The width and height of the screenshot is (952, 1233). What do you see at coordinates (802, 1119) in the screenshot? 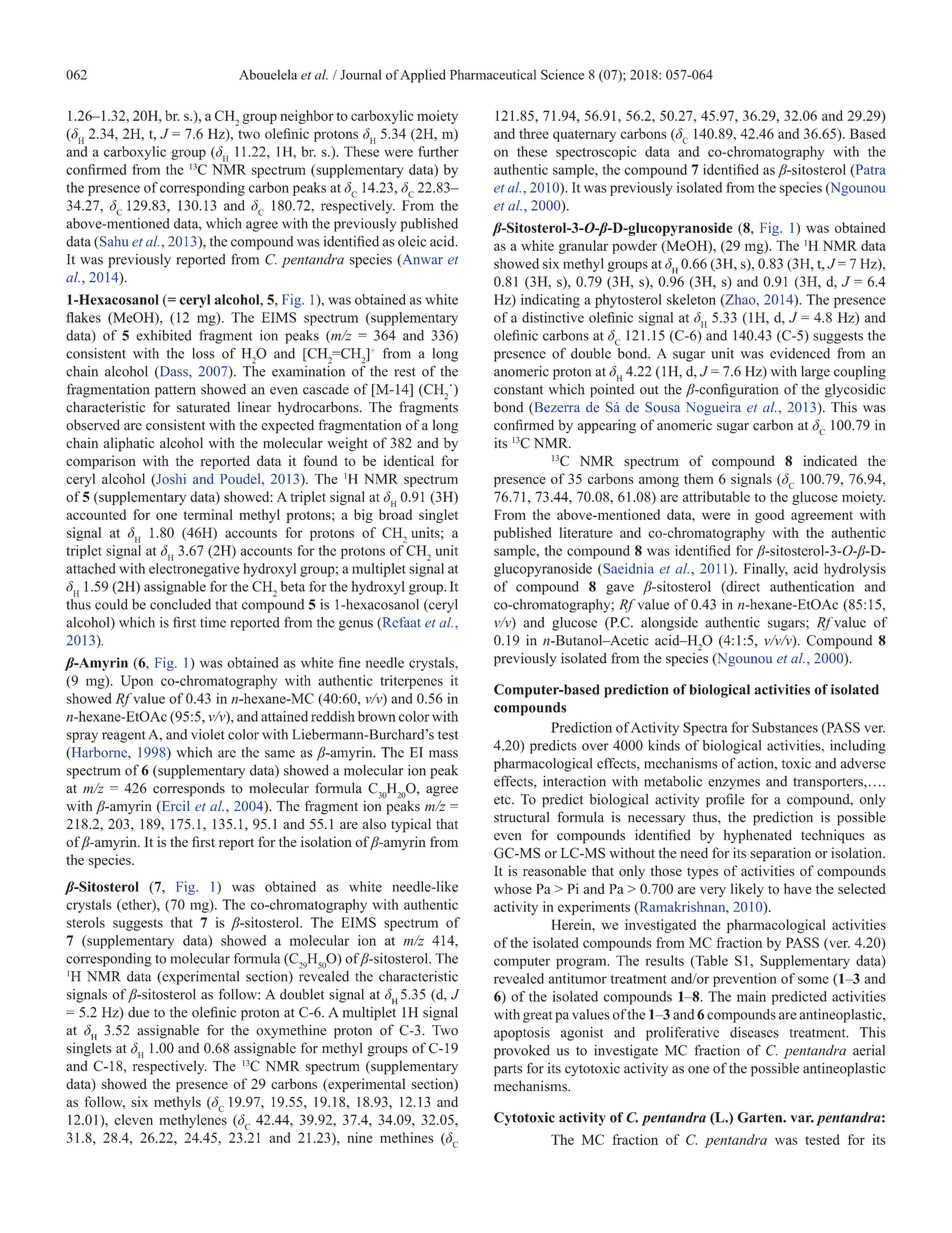
I see `var` at bounding box center [802, 1119].
